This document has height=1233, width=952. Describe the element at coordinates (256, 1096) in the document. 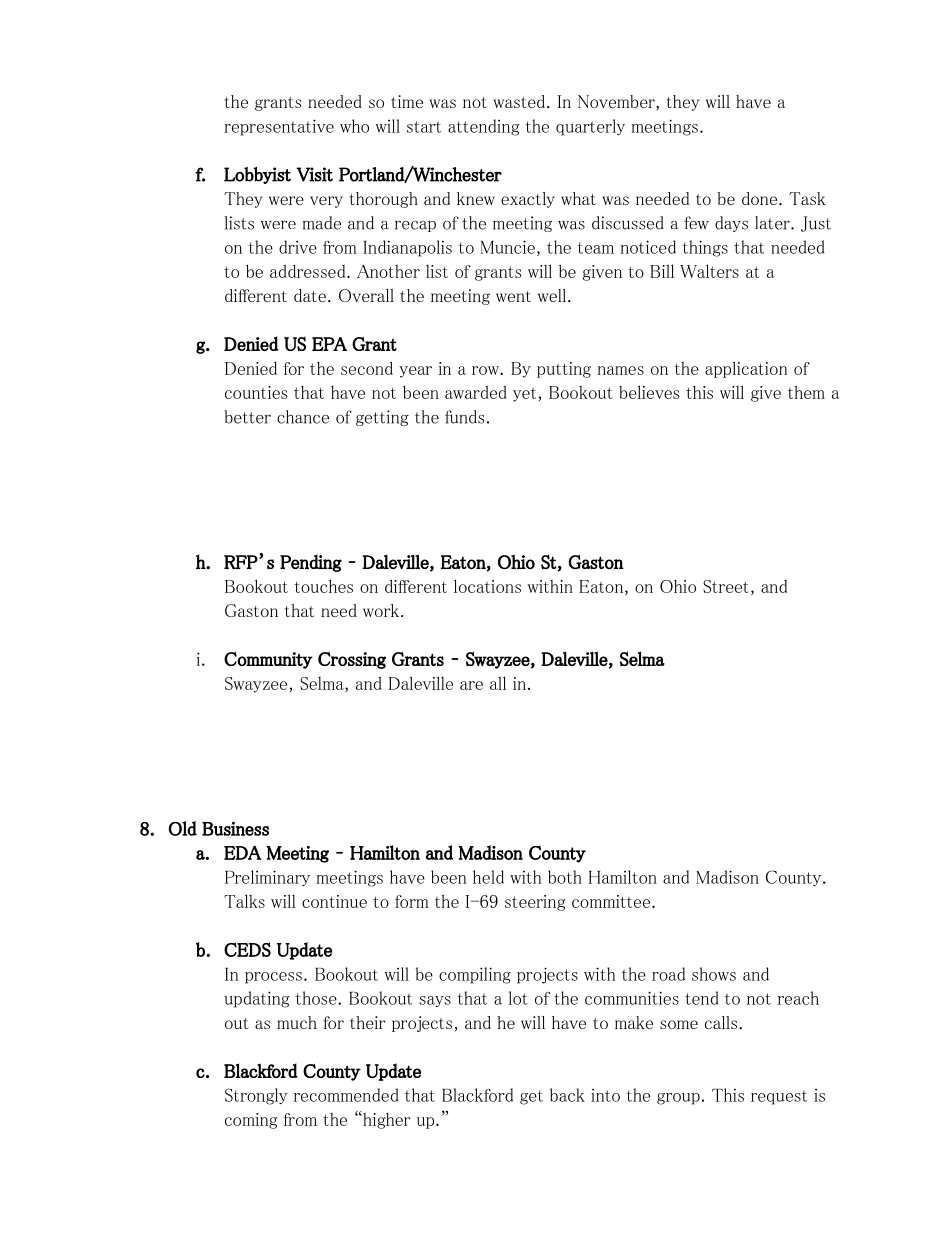

I see `Strongly` at that location.
